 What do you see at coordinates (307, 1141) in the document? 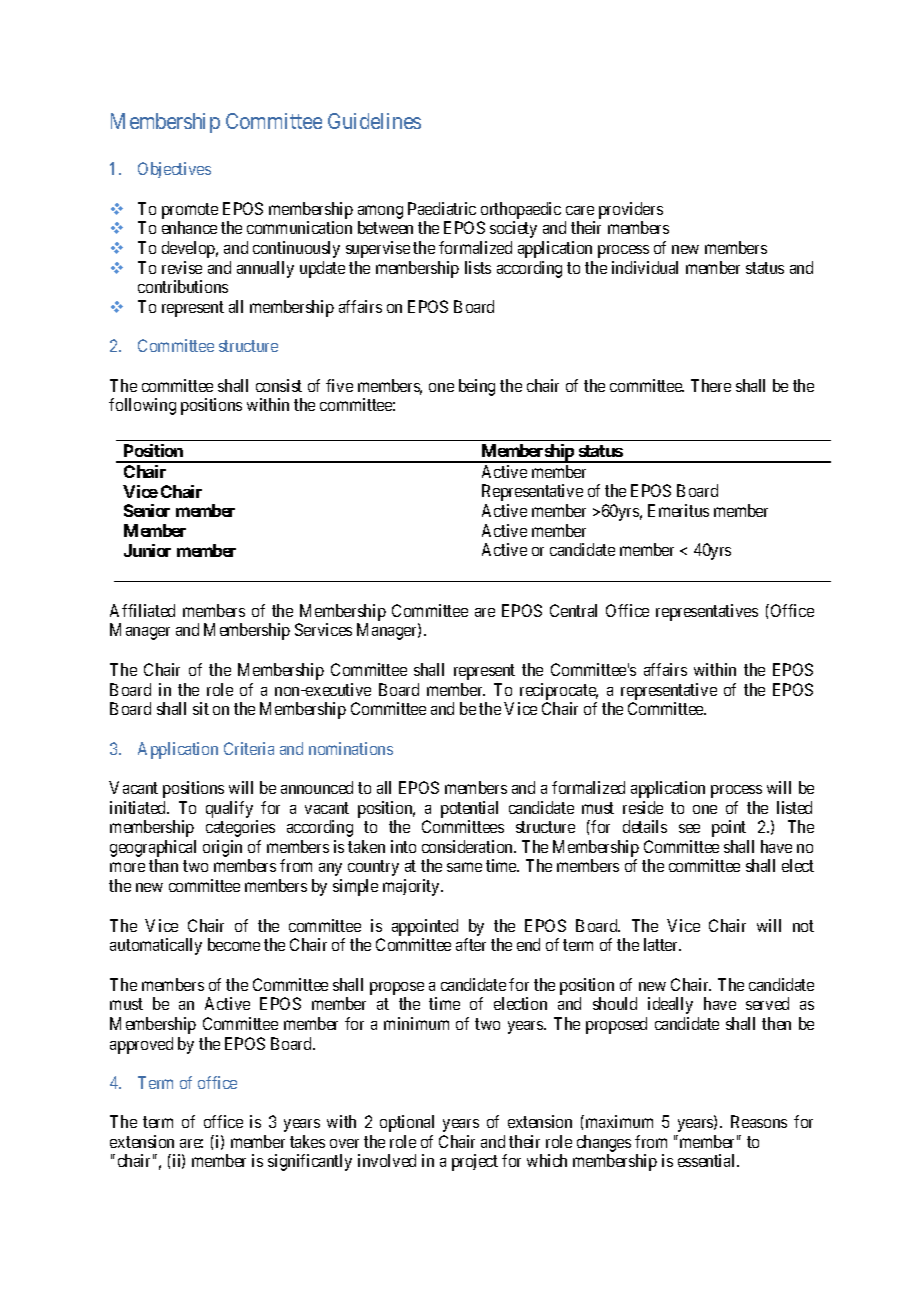
I see `takes` at bounding box center [307, 1141].
